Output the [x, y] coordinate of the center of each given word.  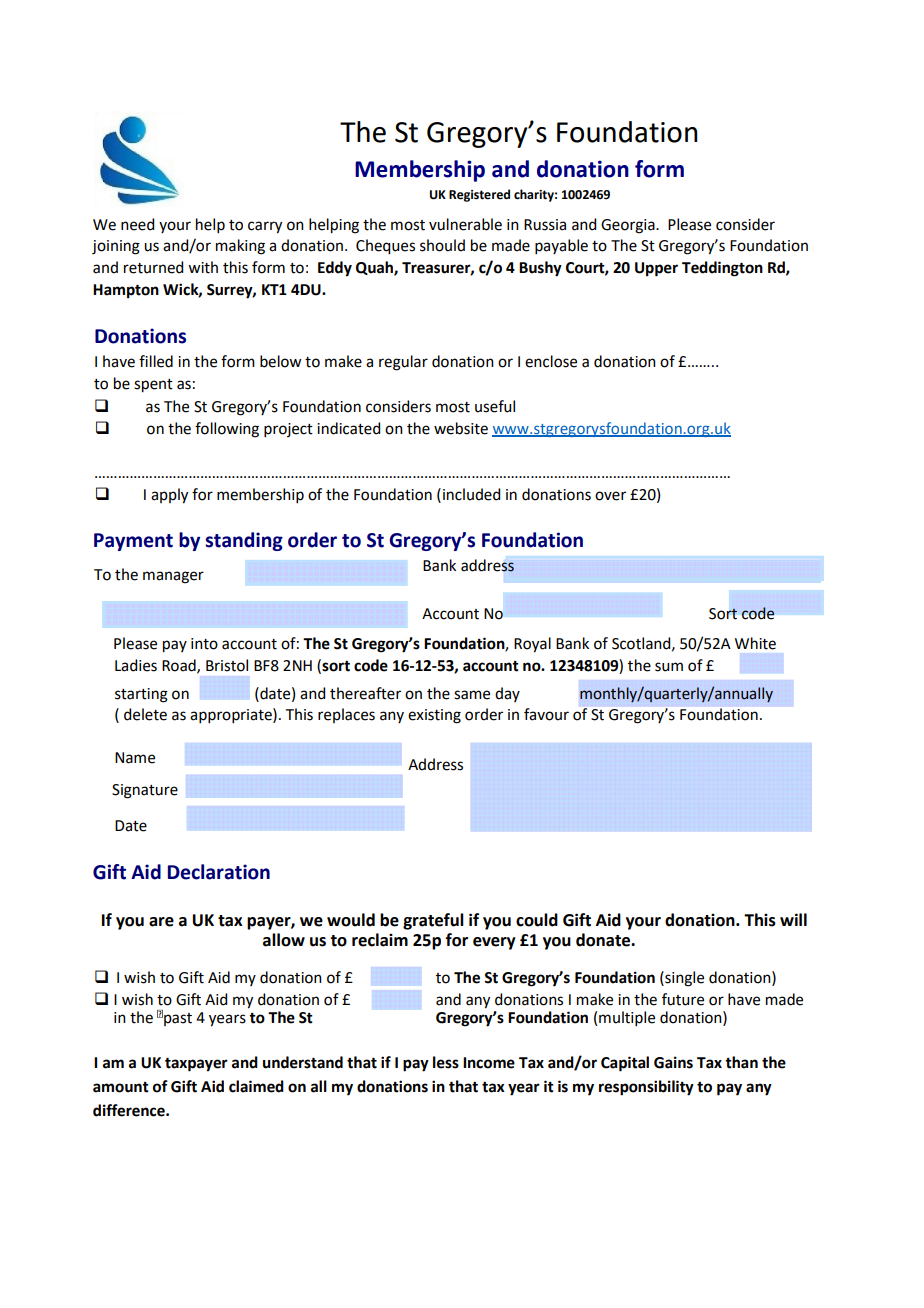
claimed [256, 1086]
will [793, 919]
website [461, 428]
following [227, 430]
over [610, 496]
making [240, 247]
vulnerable [465, 224]
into [204, 644]
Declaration [219, 872]
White [755, 643]
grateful [433, 921]
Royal [532, 645]
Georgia [629, 226]
